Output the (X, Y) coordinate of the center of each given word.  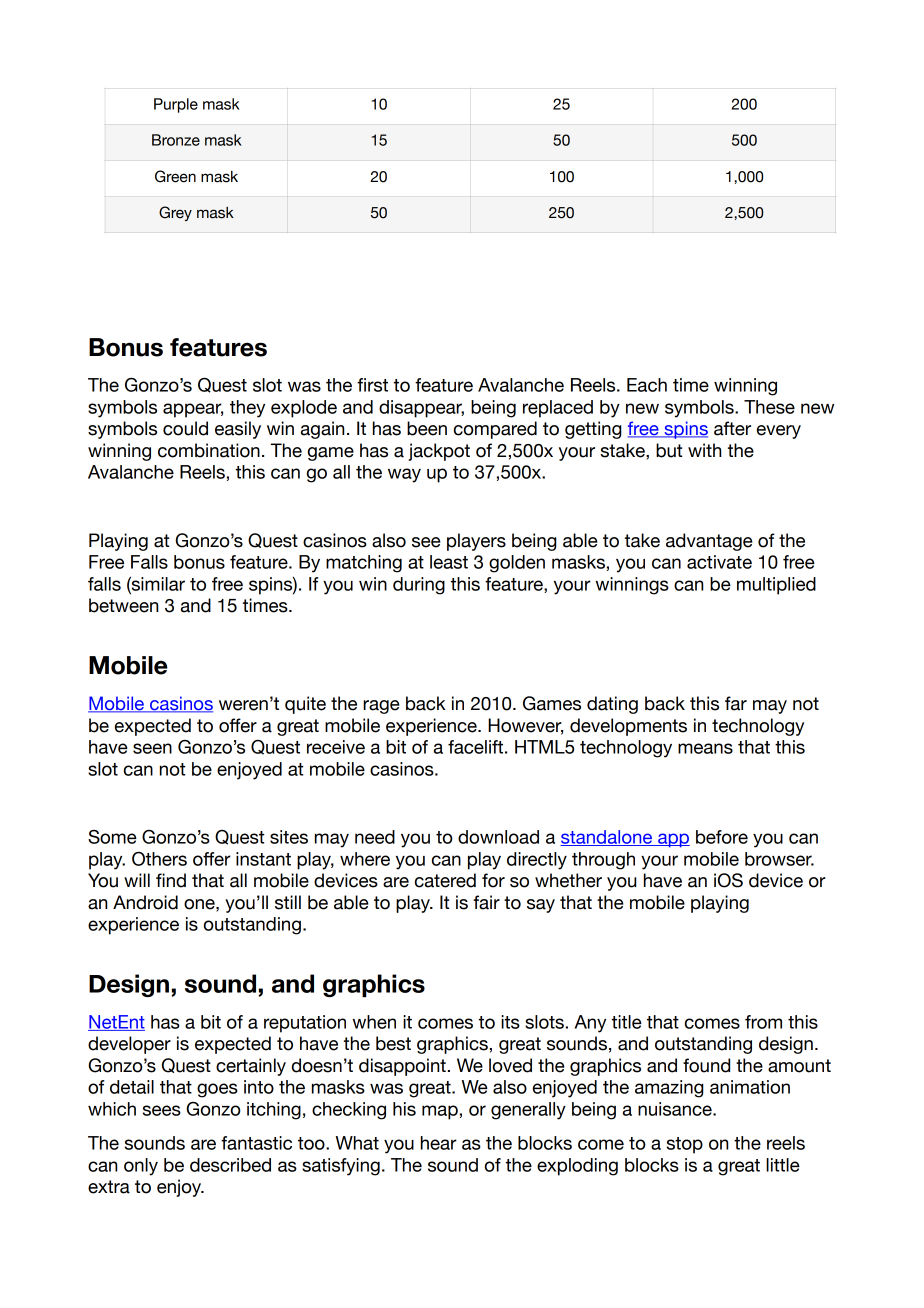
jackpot (439, 452)
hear (439, 1143)
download (498, 837)
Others (159, 859)
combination (209, 450)
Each (647, 385)
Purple (176, 105)
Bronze (176, 140)
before (722, 837)
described (230, 1165)
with (704, 450)
